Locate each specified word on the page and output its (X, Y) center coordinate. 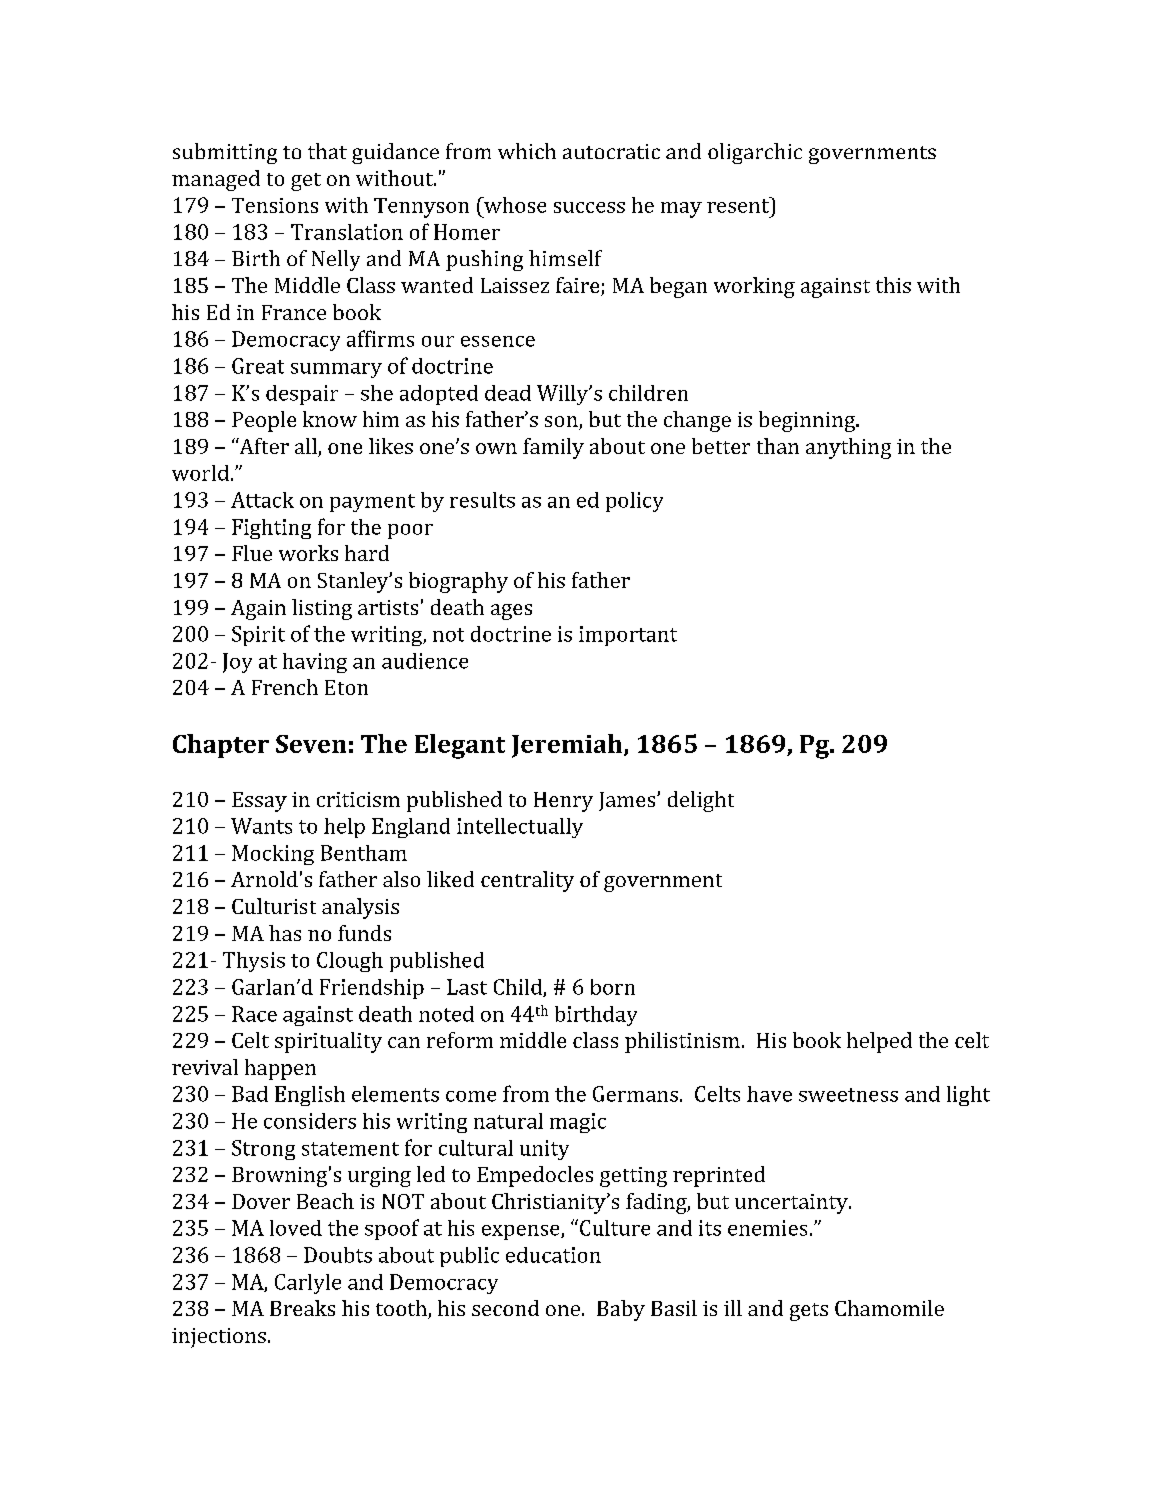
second (505, 1308)
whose (514, 205)
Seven (311, 744)
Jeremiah (568, 746)
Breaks (302, 1308)
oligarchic (755, 153)
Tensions (275, 205)
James (628, 801)
